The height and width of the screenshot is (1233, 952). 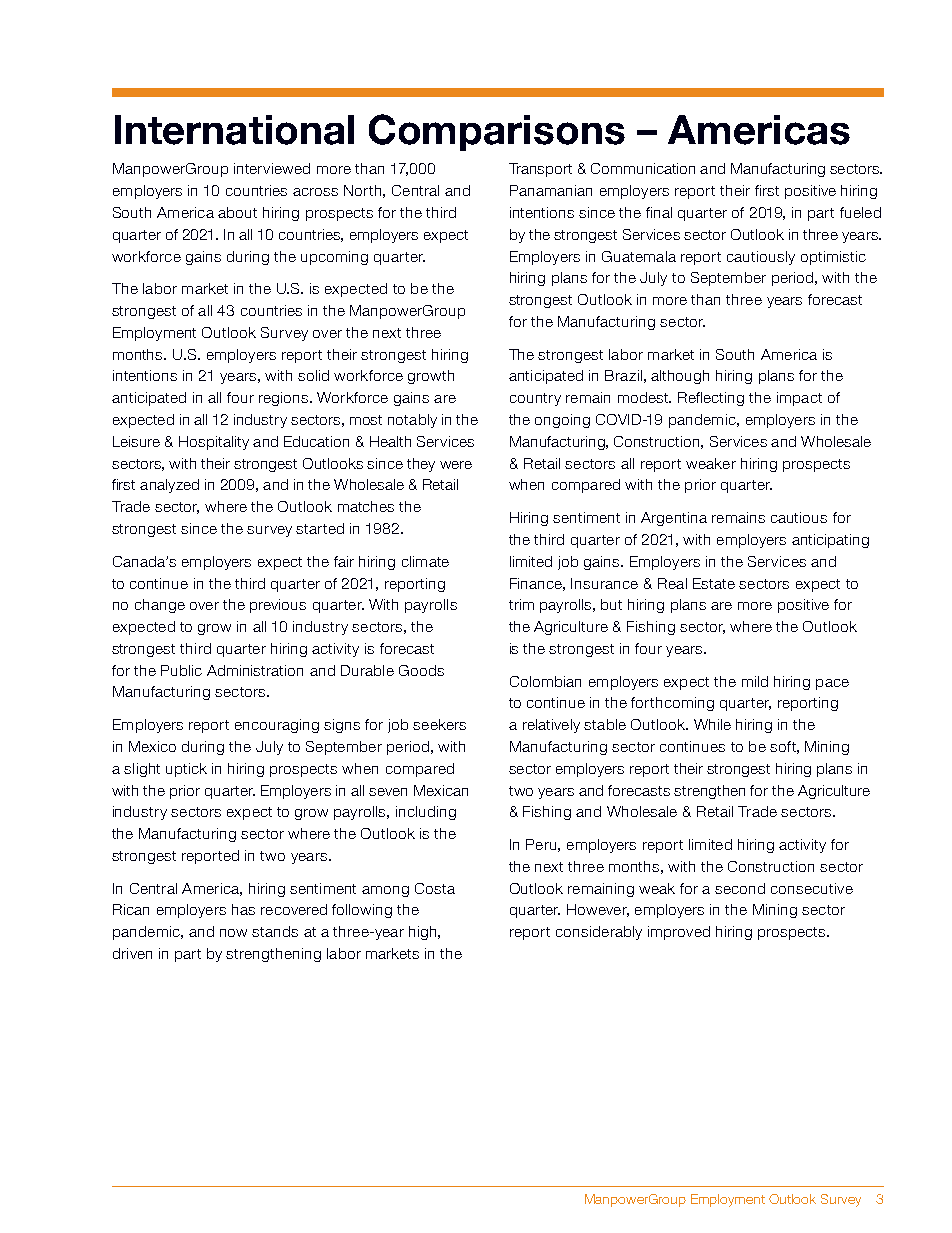 I want to click on Comparisons, so click(x=497, y=132).
